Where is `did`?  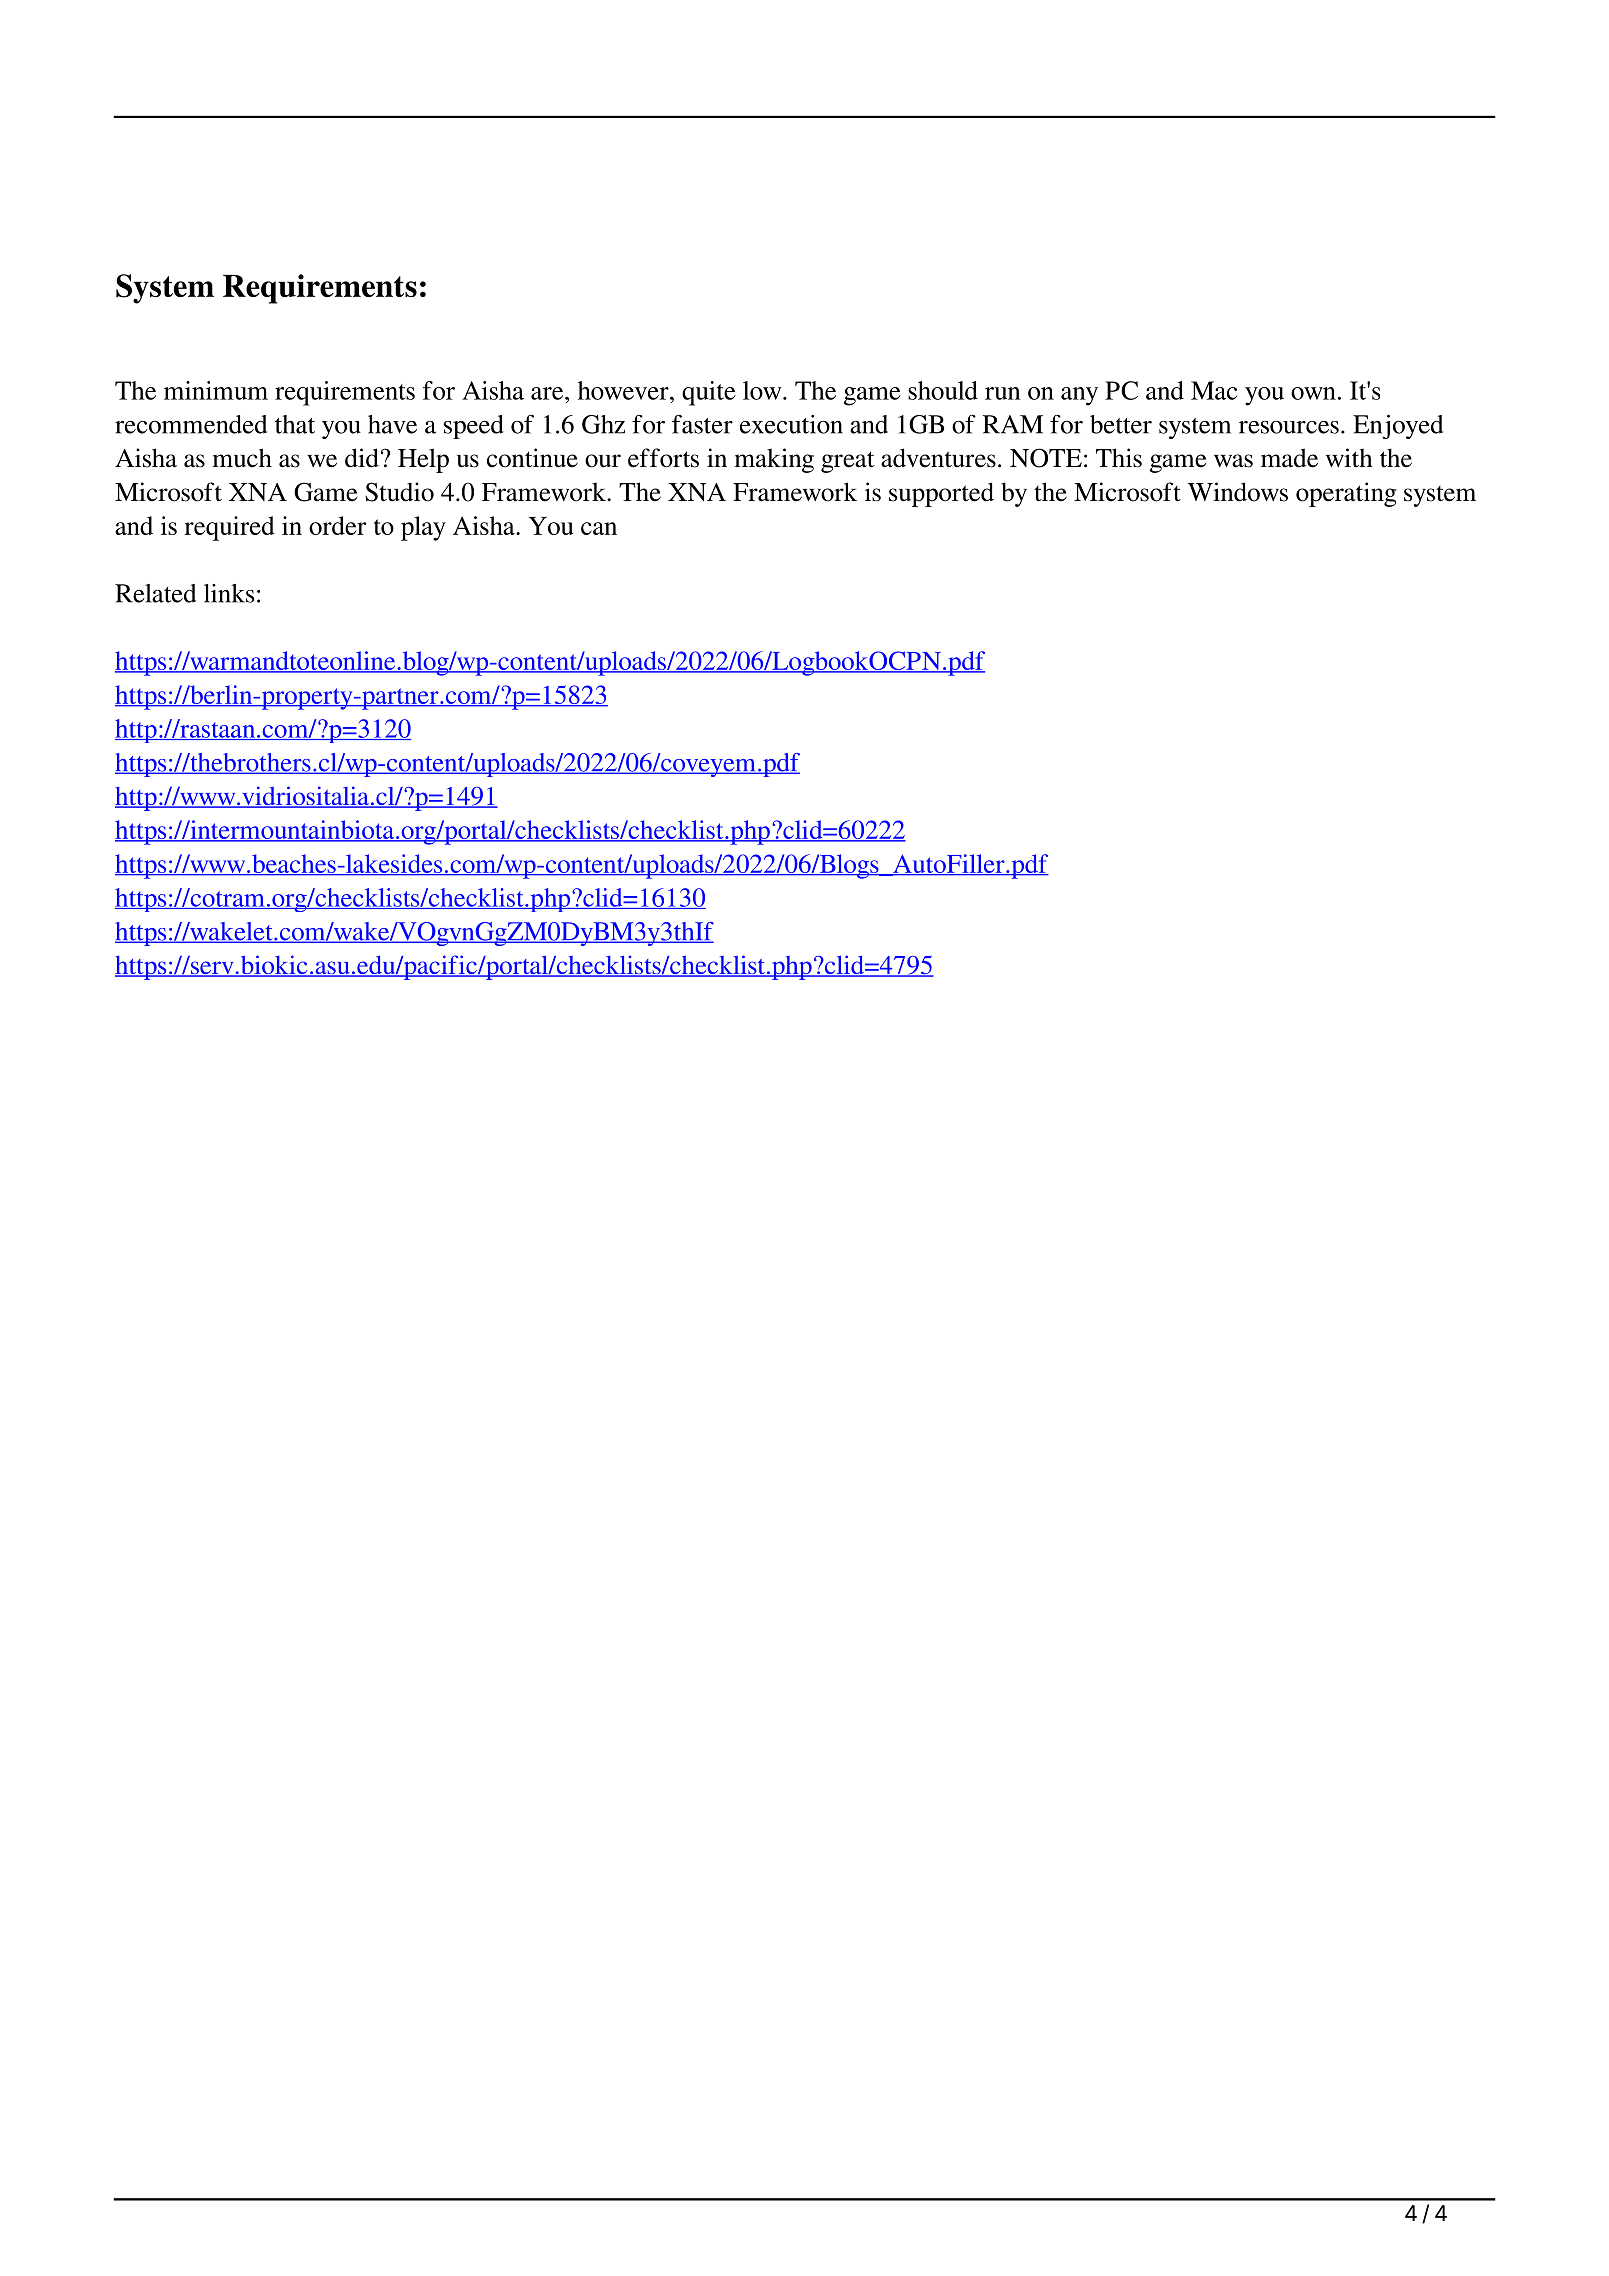
did is located at coordinates (362, 458).
